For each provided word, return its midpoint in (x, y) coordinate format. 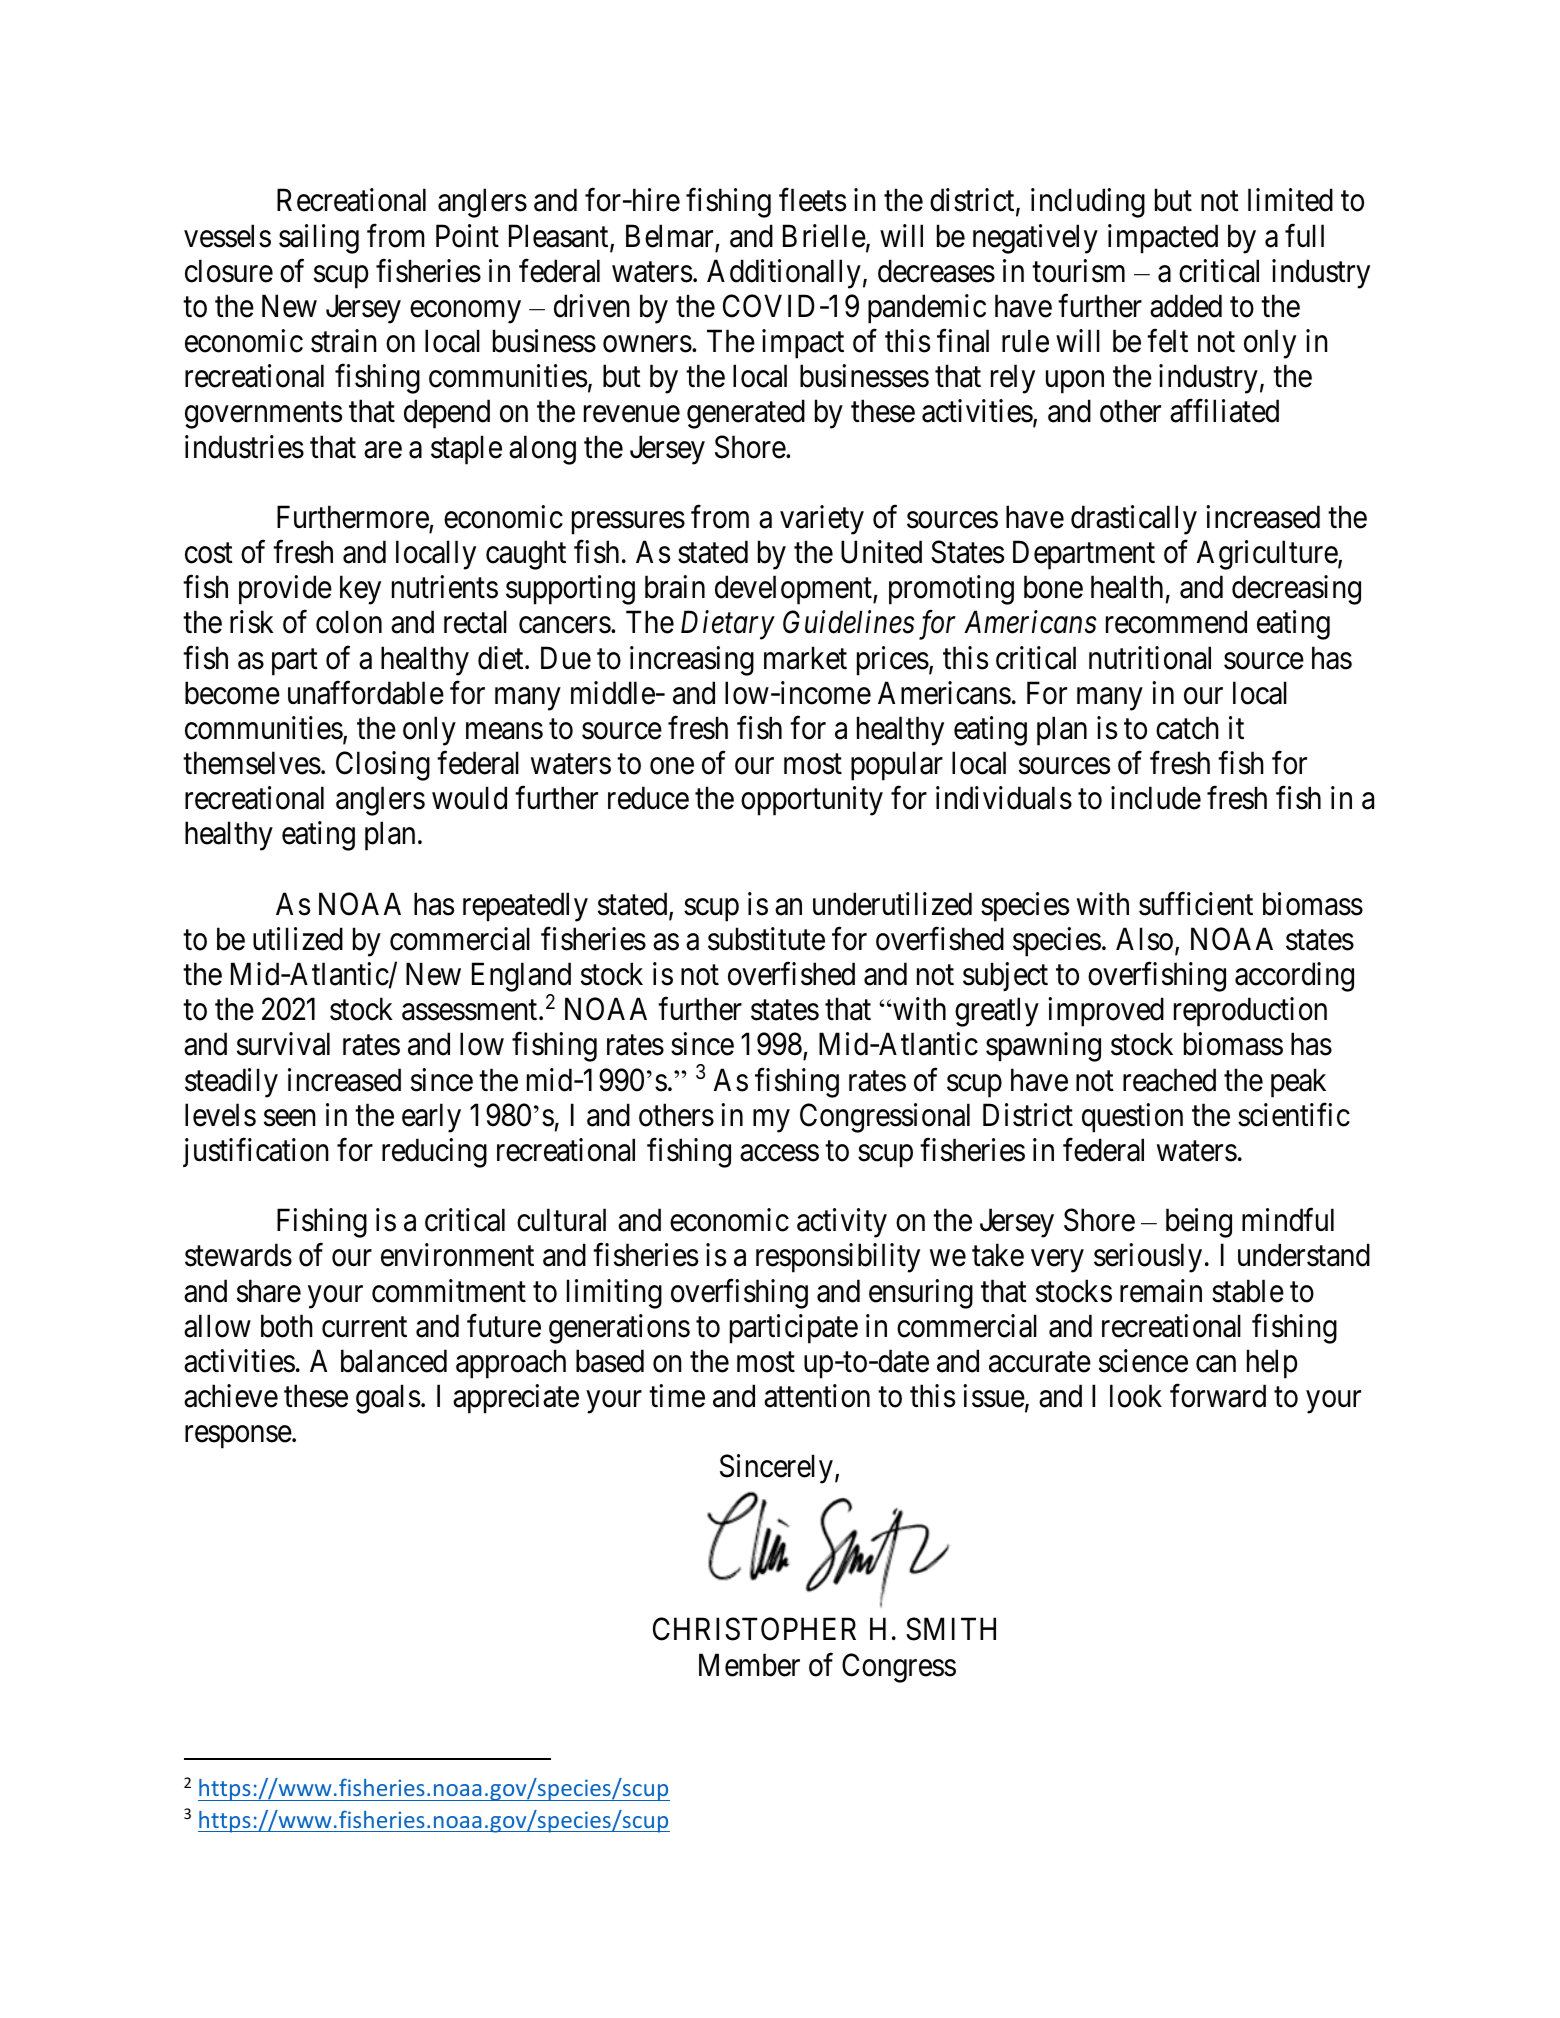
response (238, 1437)
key (360, 590)
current (364, 1327)
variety (822, 520)
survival (283, 1044)
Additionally (784, 274)
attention (817, 1396)
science (1143, 1361)
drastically (1134, 520)
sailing (319, 239)
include (1156, 798)
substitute (766, 939)
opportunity (812, 801)
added (1186, 306)
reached (1169, 1080)
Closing (383, 766)
